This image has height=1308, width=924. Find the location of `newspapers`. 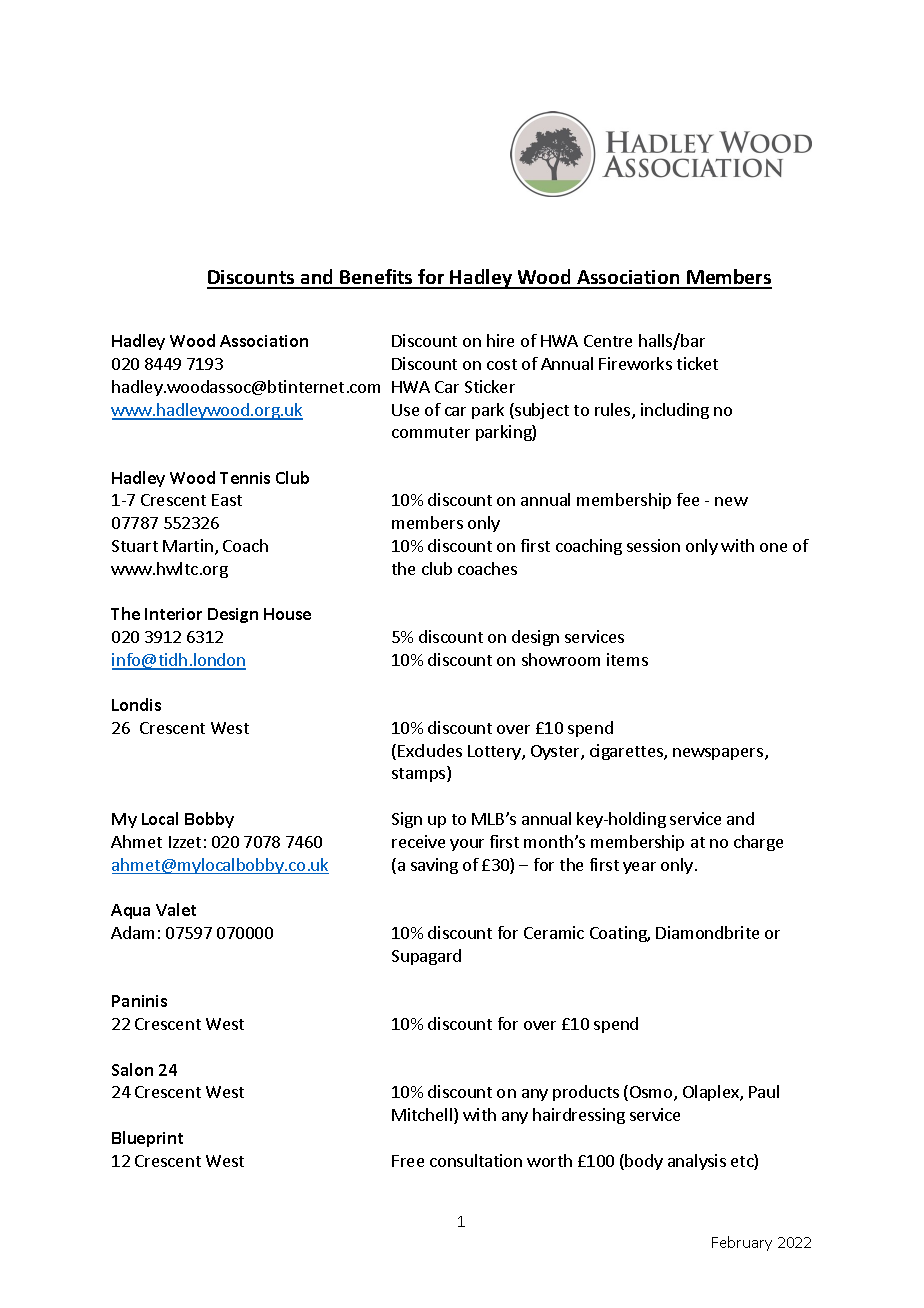

newspapers is located at coordinates (718, 754).
